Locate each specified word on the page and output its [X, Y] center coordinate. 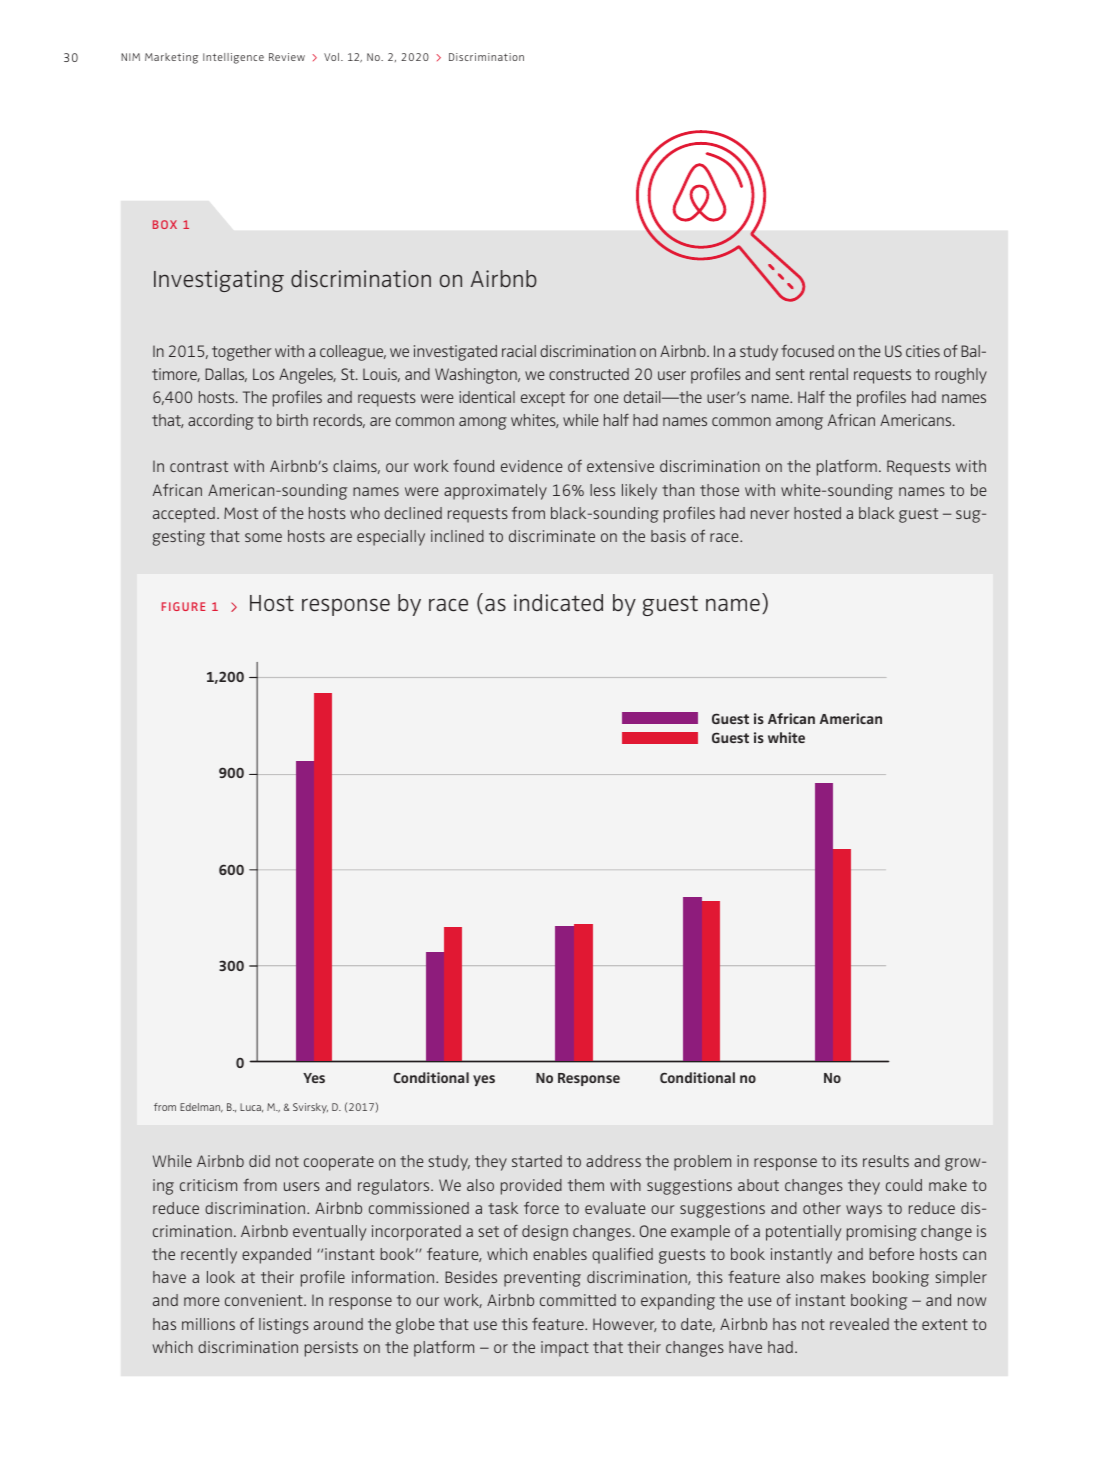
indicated [558, 603]
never [770, 514]
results [886, 1161]
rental [829, 374]
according [221, 422]
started [537, 1161]
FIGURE [183, 606]
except [543, 399]
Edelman [201, 1108]
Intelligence [233, 58]
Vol [333, 57]
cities [923, 351]
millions [208, 1324]
